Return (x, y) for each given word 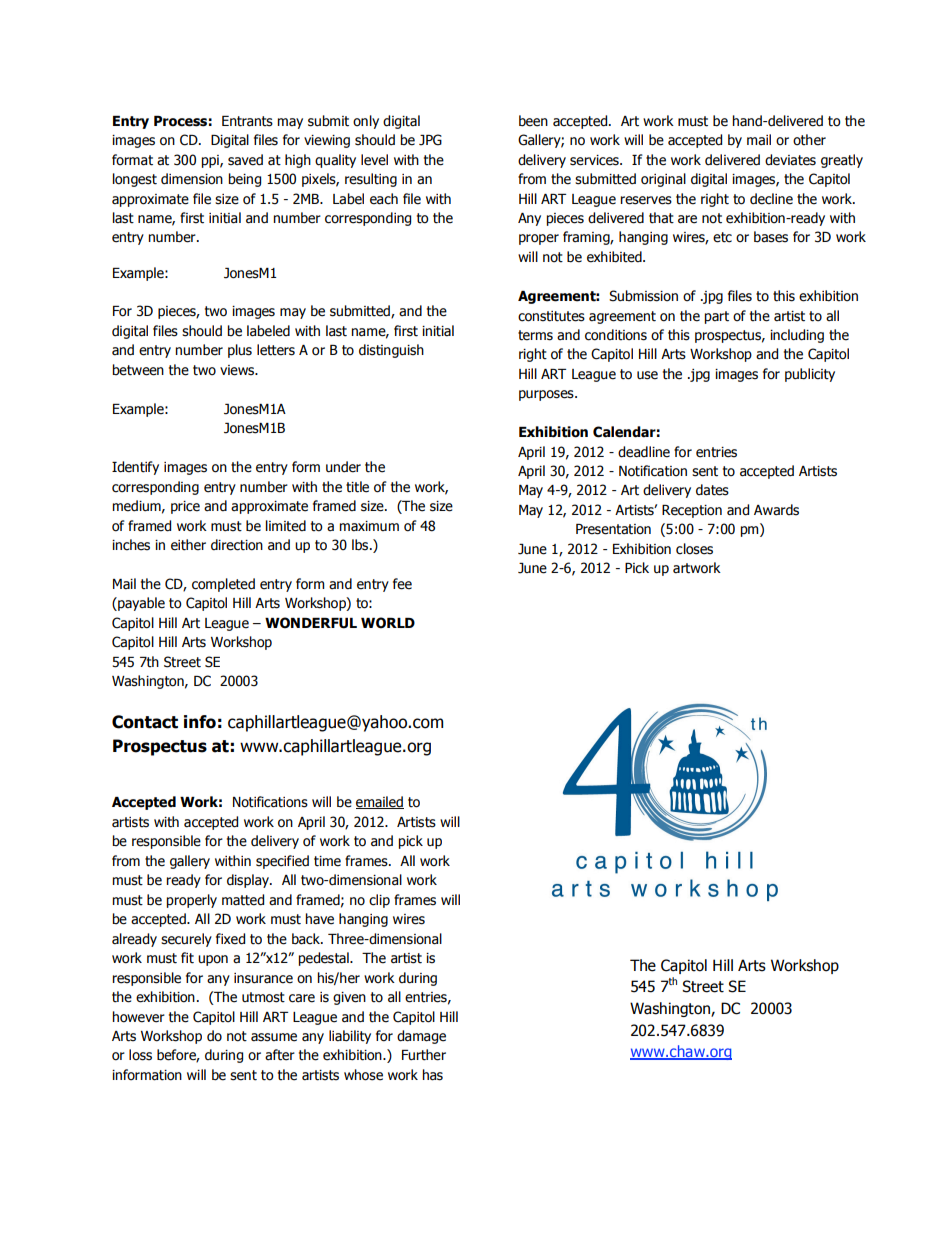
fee (402, 584)
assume (274, 1037)
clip (379, 901)
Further (424, 1055)
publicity (810, 375)
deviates (790, 160)
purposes (547, 395)
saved (245, 160)
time (327, 861)
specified (282, 862)
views (238, 370)
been (533, 121)
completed (223, 585)
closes (694, 549)
